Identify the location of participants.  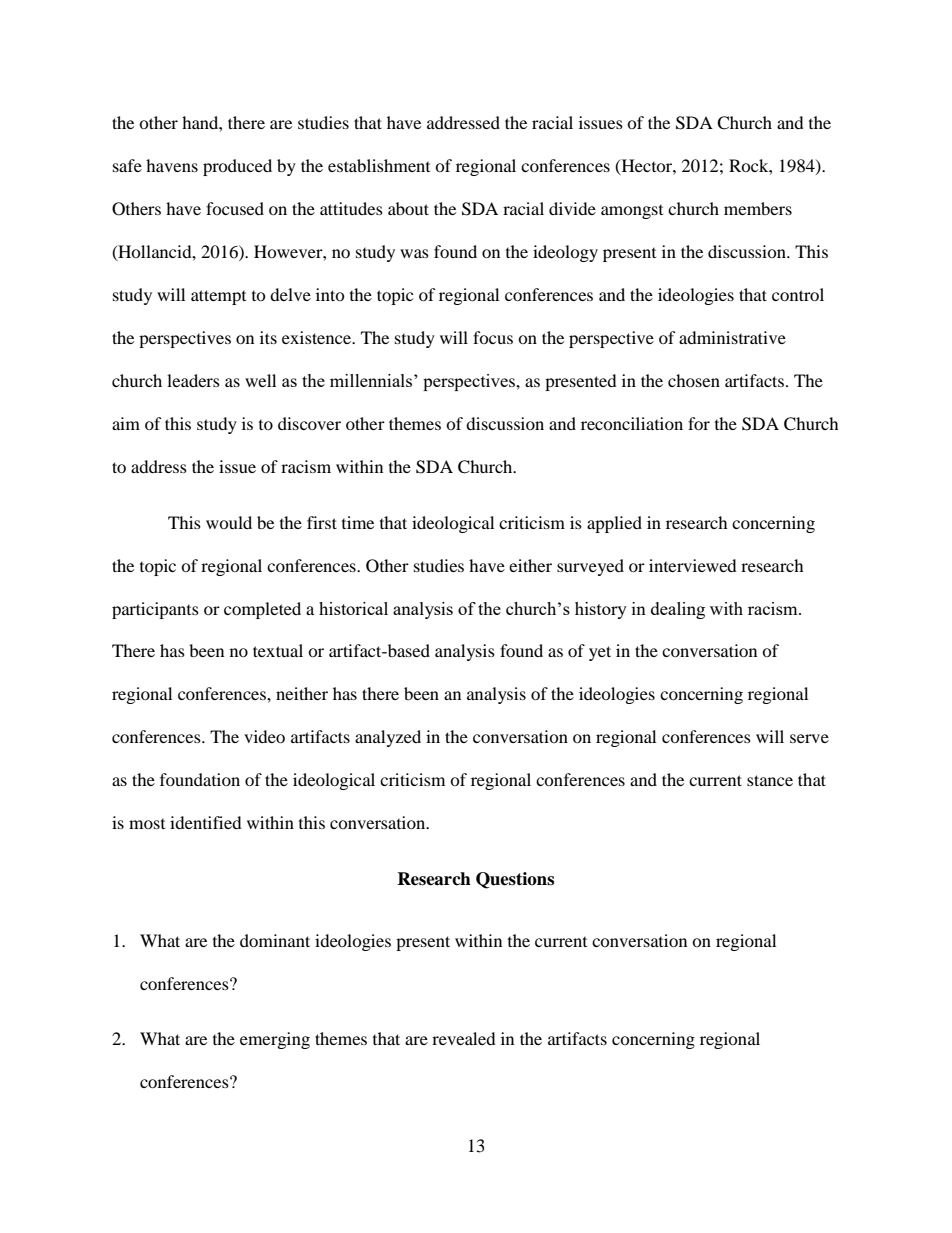
(155, 610).
